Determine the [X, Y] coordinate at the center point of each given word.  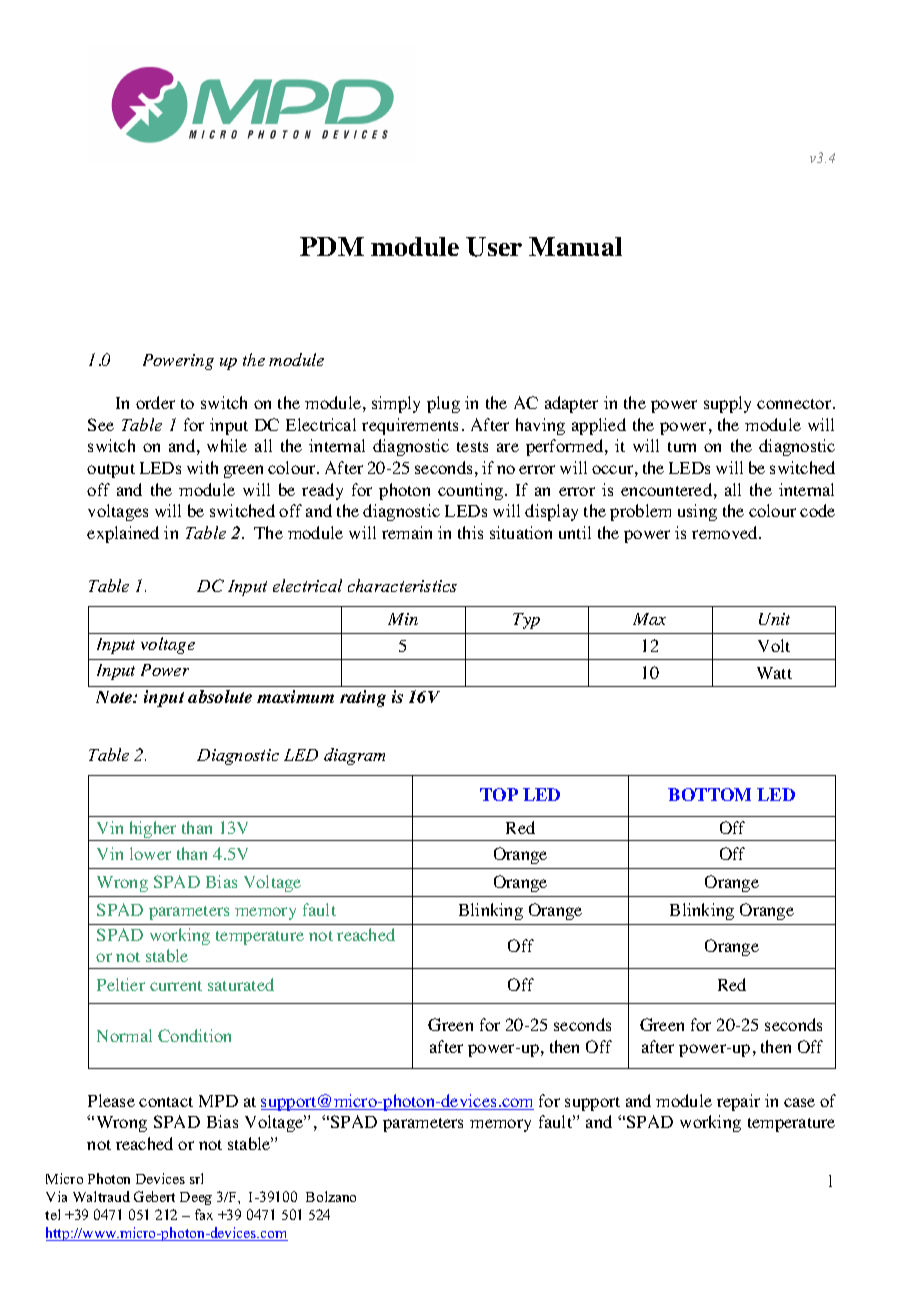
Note [115, 697]
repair [738, 1102]
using [697, 512]
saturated [241, 984]
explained [123, 534]
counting [472, 491]
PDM [332, 246]
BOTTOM [709, 794]
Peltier [121, 984]
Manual [575, 246]
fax [204, 1214]
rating [363, 698]
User [494, 247]
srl [196, 1178]
